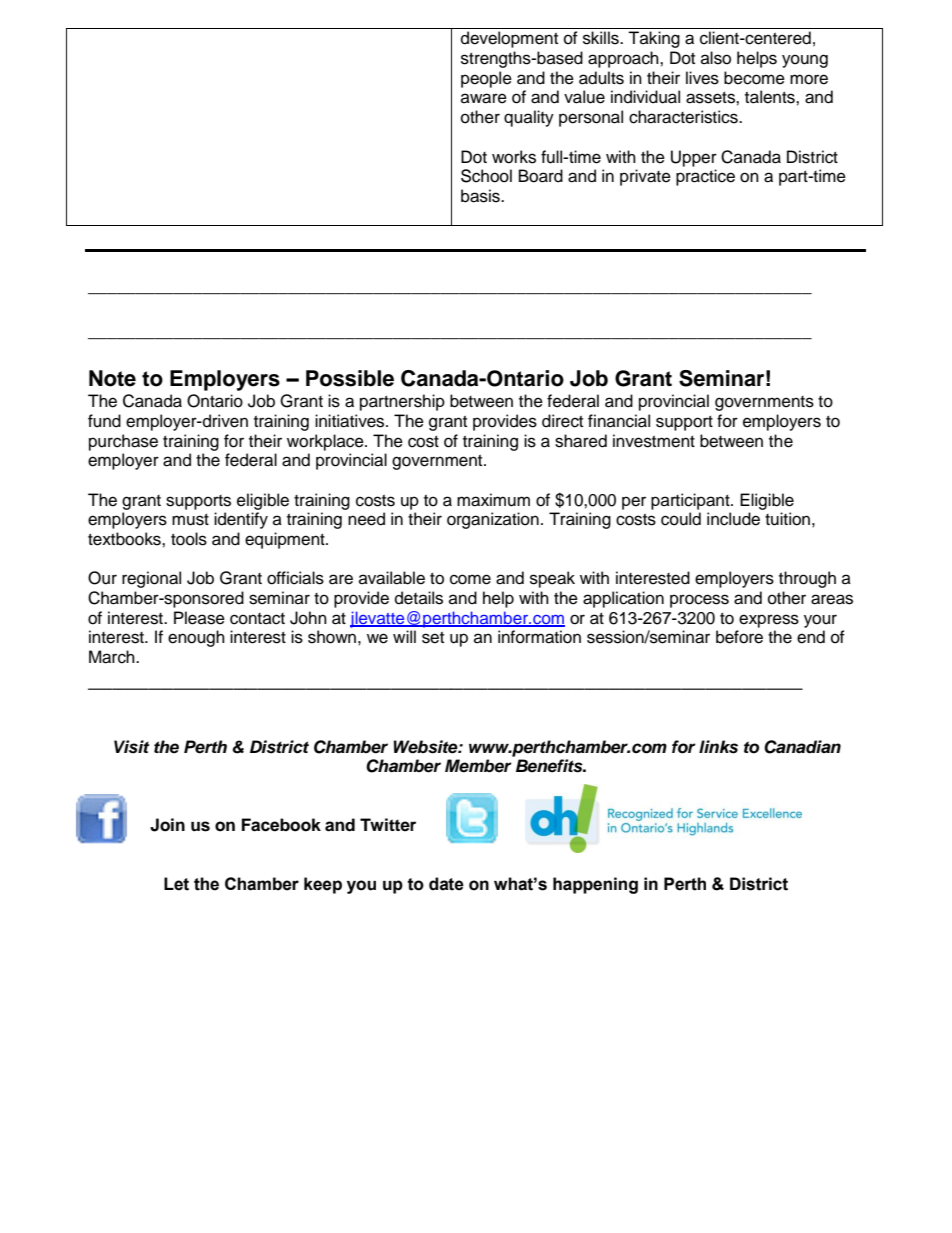 This screenshot has width=952, height=1233. Describe the element at coordinates (716, 58) in the screenshot. I see `also` at that location.
